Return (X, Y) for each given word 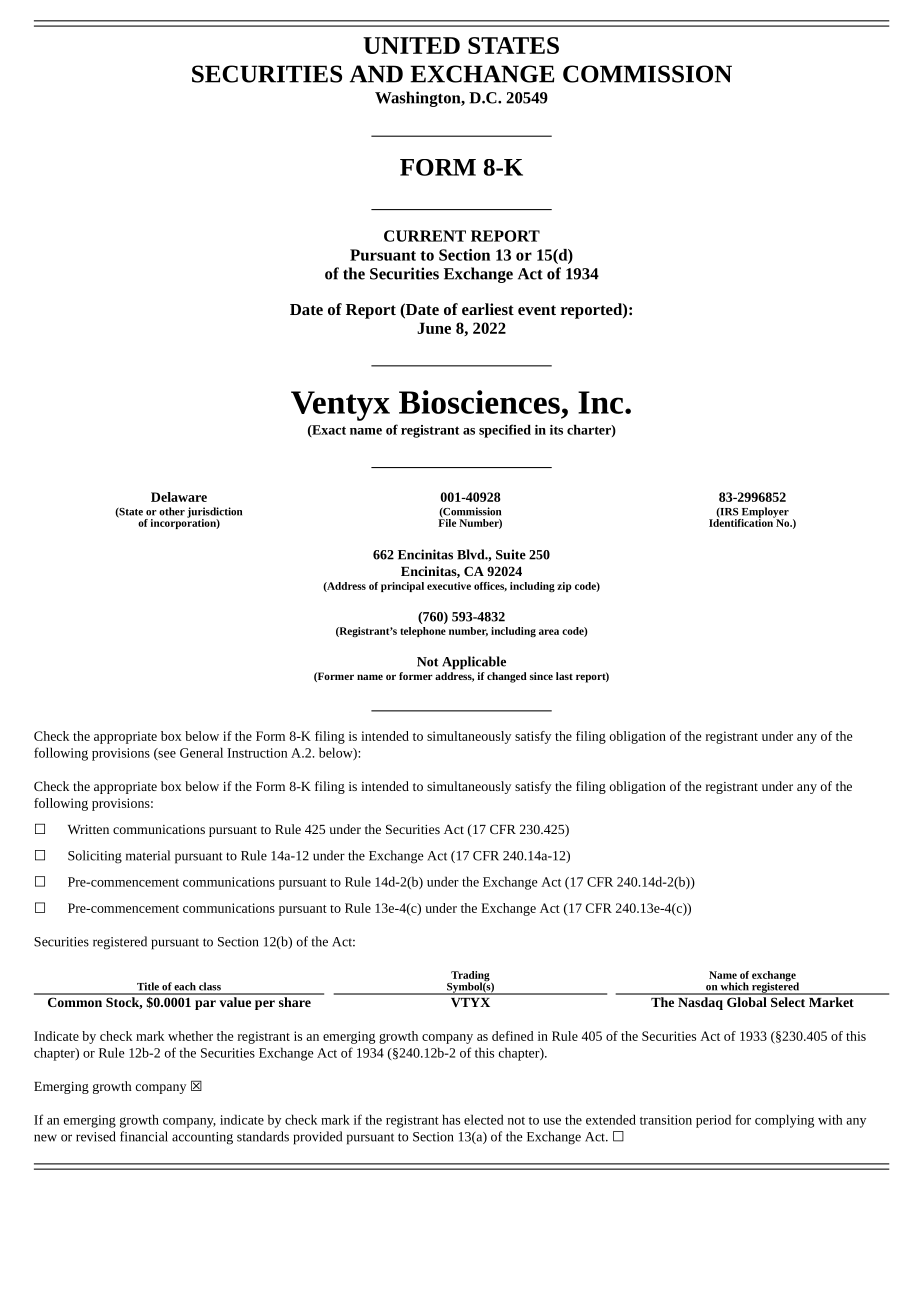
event (537, 310)
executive (449, 586)
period (713, 1121)
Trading (470, 977)
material (148, 855)
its (556, 430)
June (434, 328)
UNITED (411, 45)
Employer (764, 513)
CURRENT (425, 236)
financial (144, 1136)
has (451, 1119)
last (564, 676)
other (172, 511)
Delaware (179, 497)
